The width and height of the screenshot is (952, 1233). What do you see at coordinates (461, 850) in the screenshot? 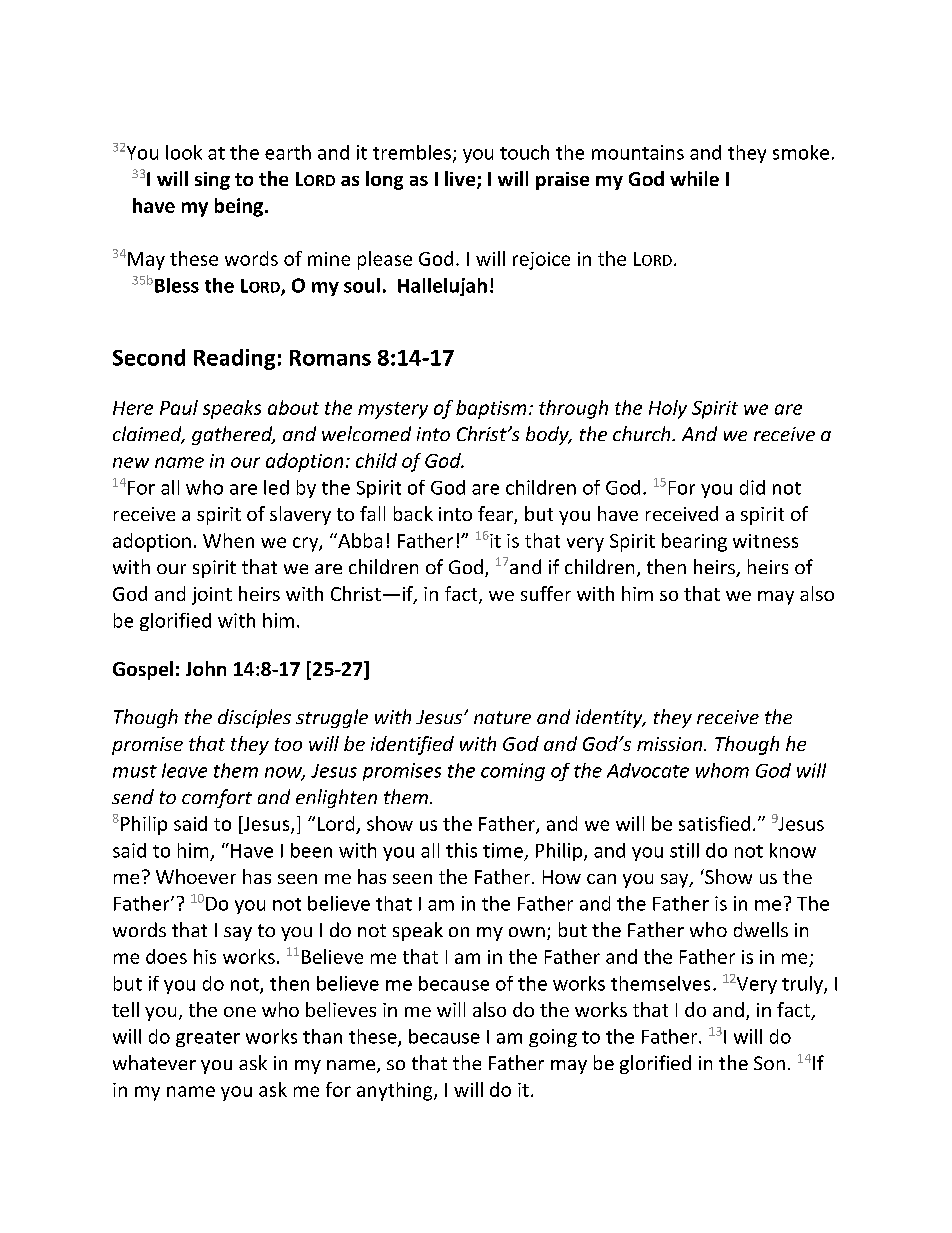
I see `this` at bounding box center [461, 850].
